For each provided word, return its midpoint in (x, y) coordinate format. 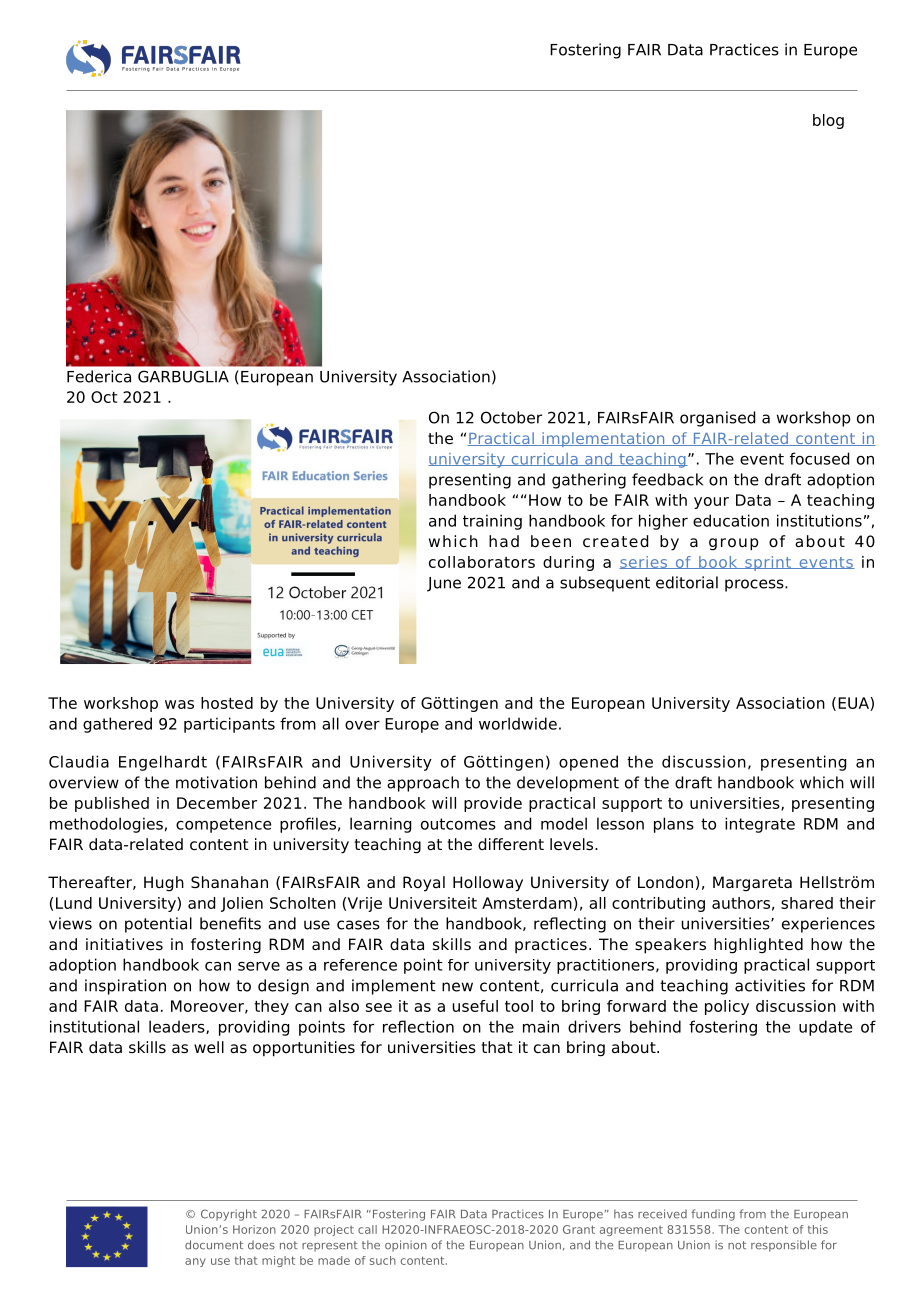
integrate (760, 825)
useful (475, 1006)
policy (727, 1007)
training (492, 522)
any (195, 1262)
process (755, 585)
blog (828, 121)
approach (423, 784)
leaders (178, 1027)
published (112, 804)
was (179, 704)
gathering (589, 481)
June (444, 584)
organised (717, 419)
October (511, 417)
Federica (99, 376)
